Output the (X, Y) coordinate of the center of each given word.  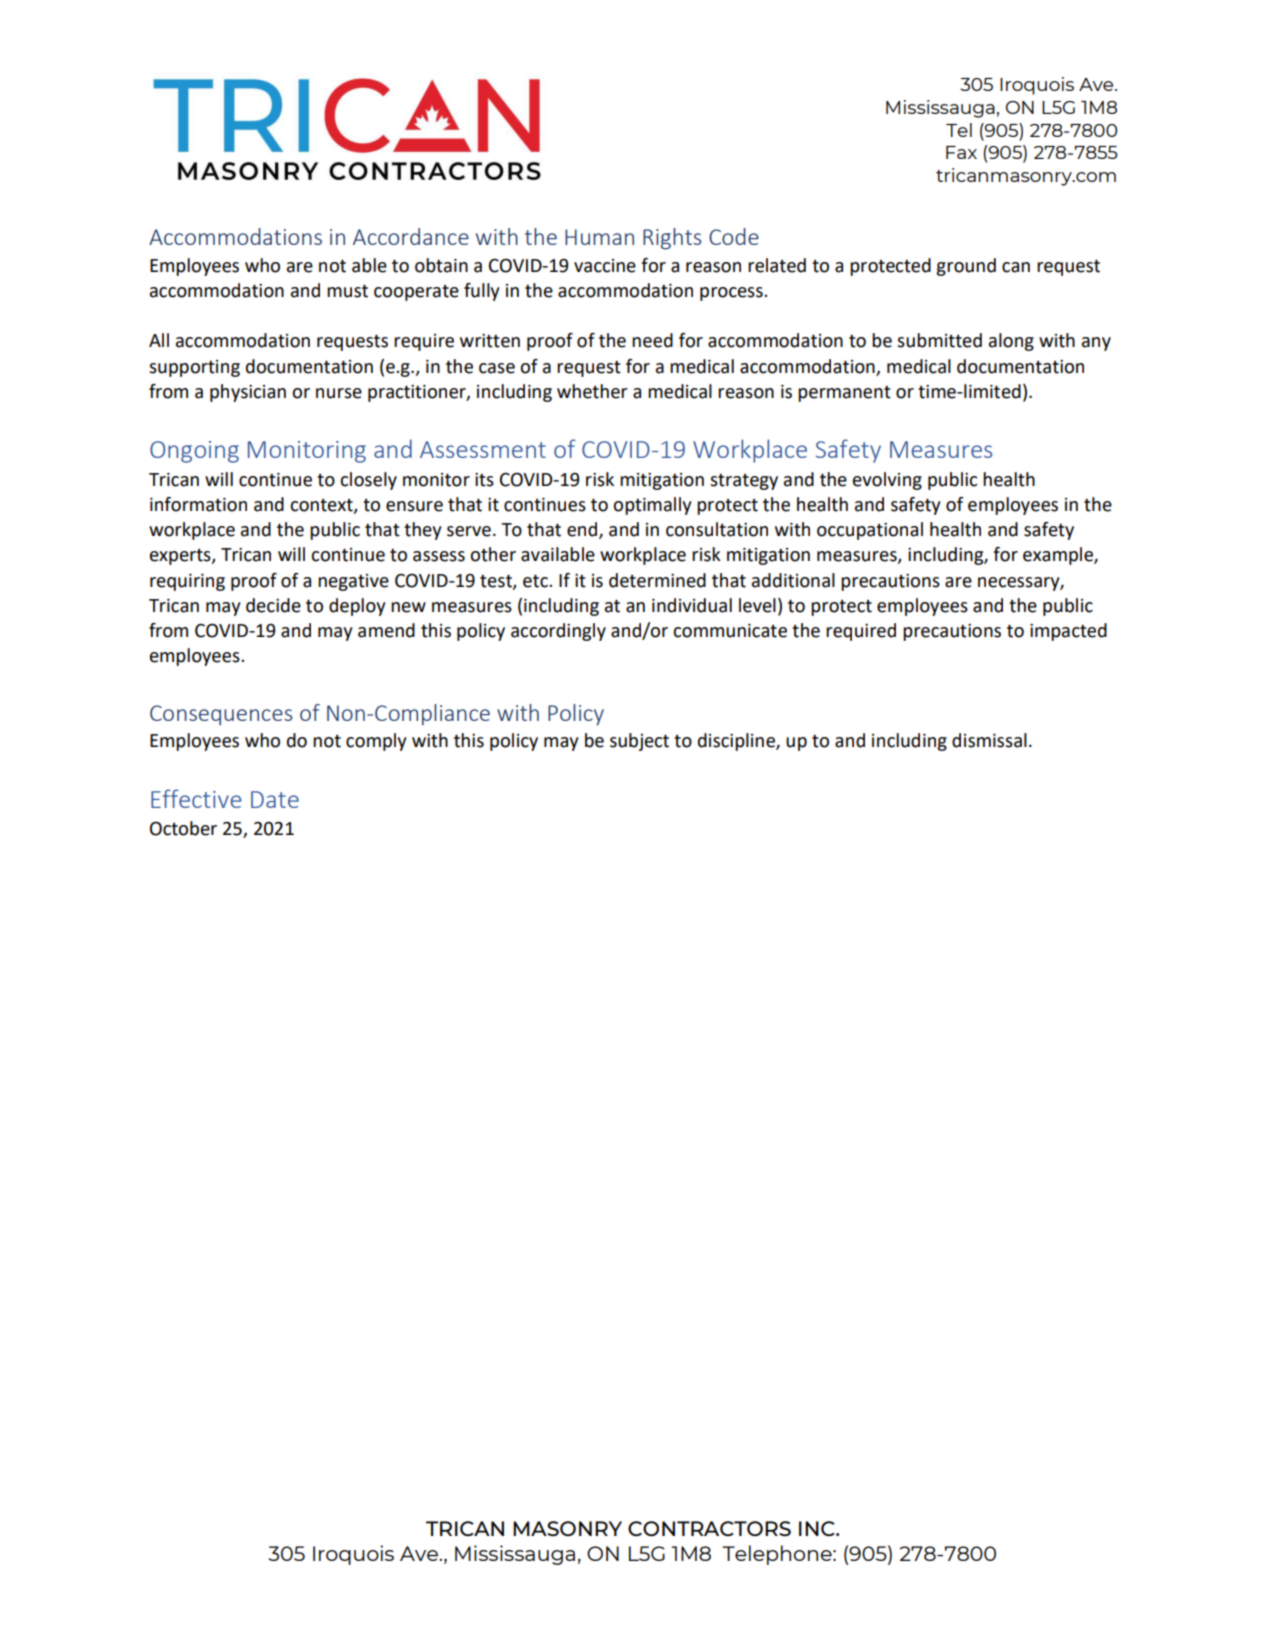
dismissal (989, 740)
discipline (737, 742)
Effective (196, 798)
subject (639, 742)
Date (275, 799)
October (183, 828)
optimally (652, 506)
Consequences (221, 715)
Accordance (411, 236)
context (322, 506)
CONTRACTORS (709, 1528)
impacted (1068, 632)
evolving (887, 481)
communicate (730, 631)
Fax (961, 152)
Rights (672, 239)
